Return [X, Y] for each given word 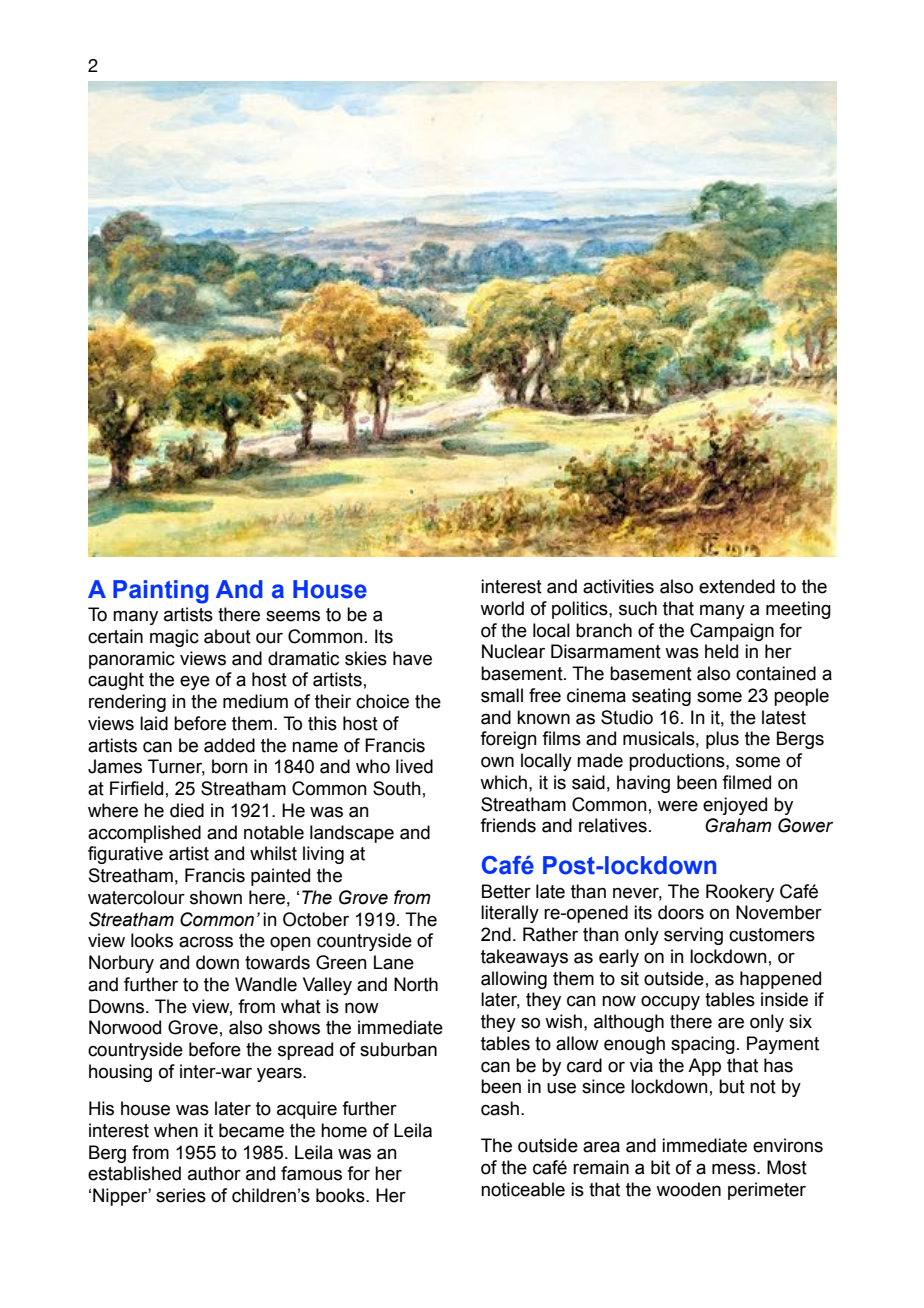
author [214, 1173]
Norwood [125, 1027]
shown [216, 897]
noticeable [523, 1189]
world [502, 608]
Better [506, 891]
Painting [161, 592]
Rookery [740, 893]
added [229, 745]
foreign [508, 740]
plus [722, 740]
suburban [398, 1049]
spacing [703, 1045]
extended [737, 586]
